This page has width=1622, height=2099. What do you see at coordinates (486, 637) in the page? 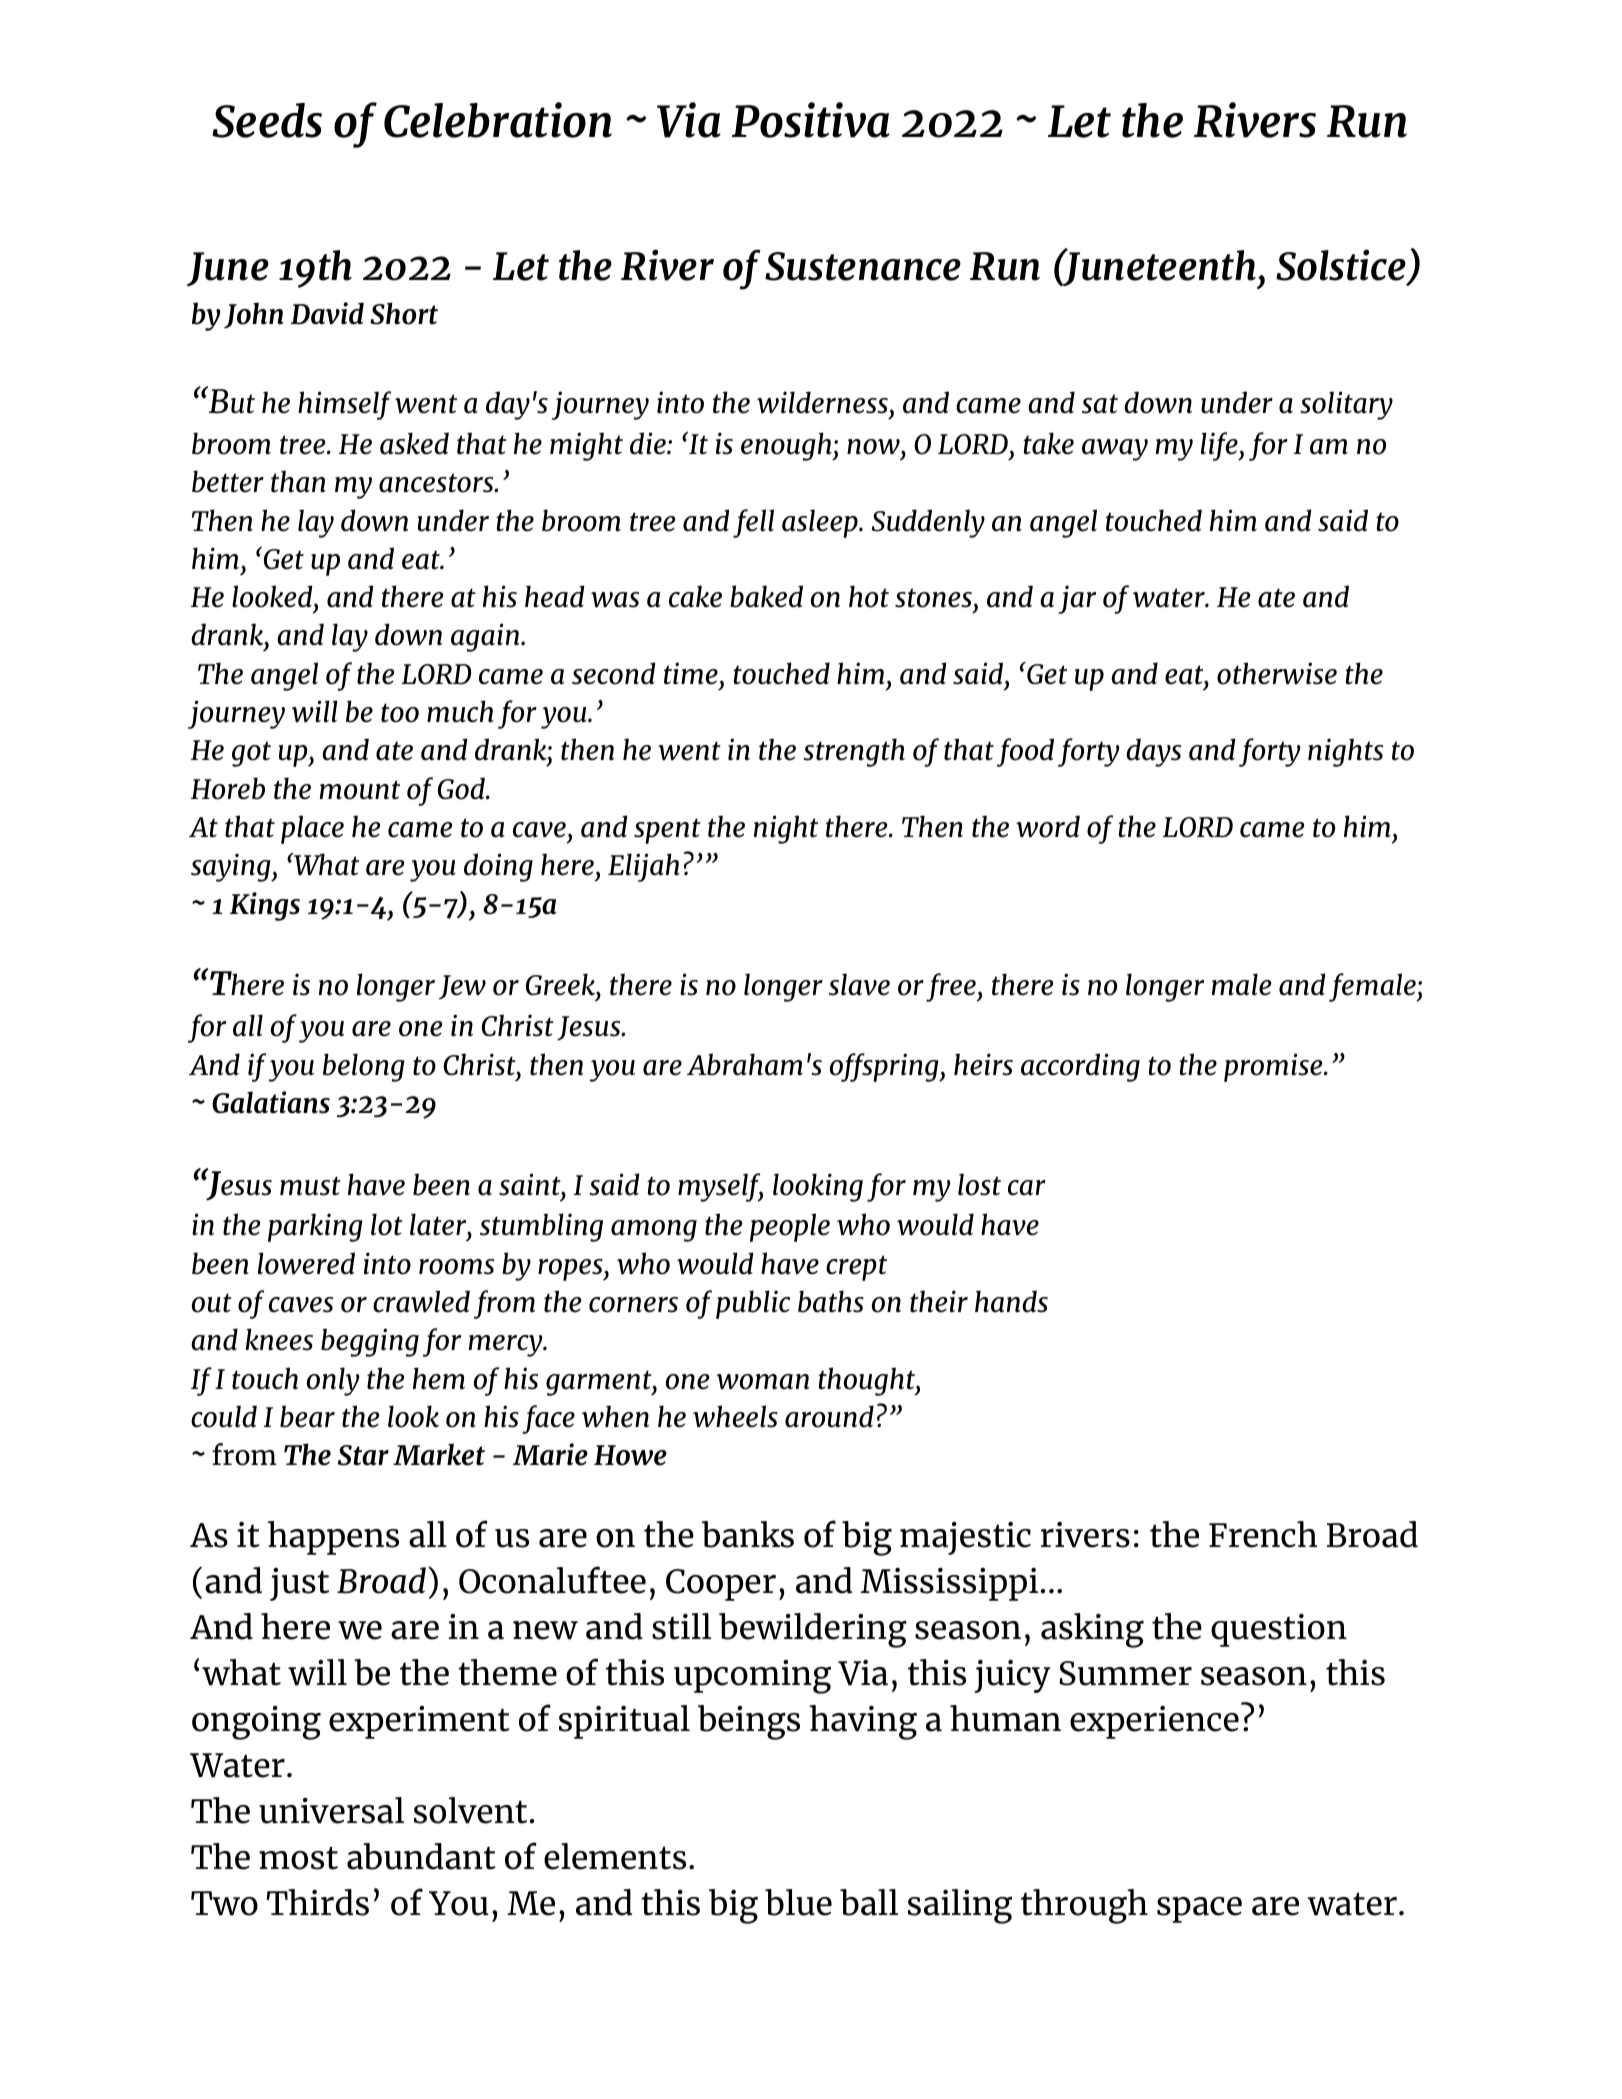
I see `again` at bounding box center [486, 637].
